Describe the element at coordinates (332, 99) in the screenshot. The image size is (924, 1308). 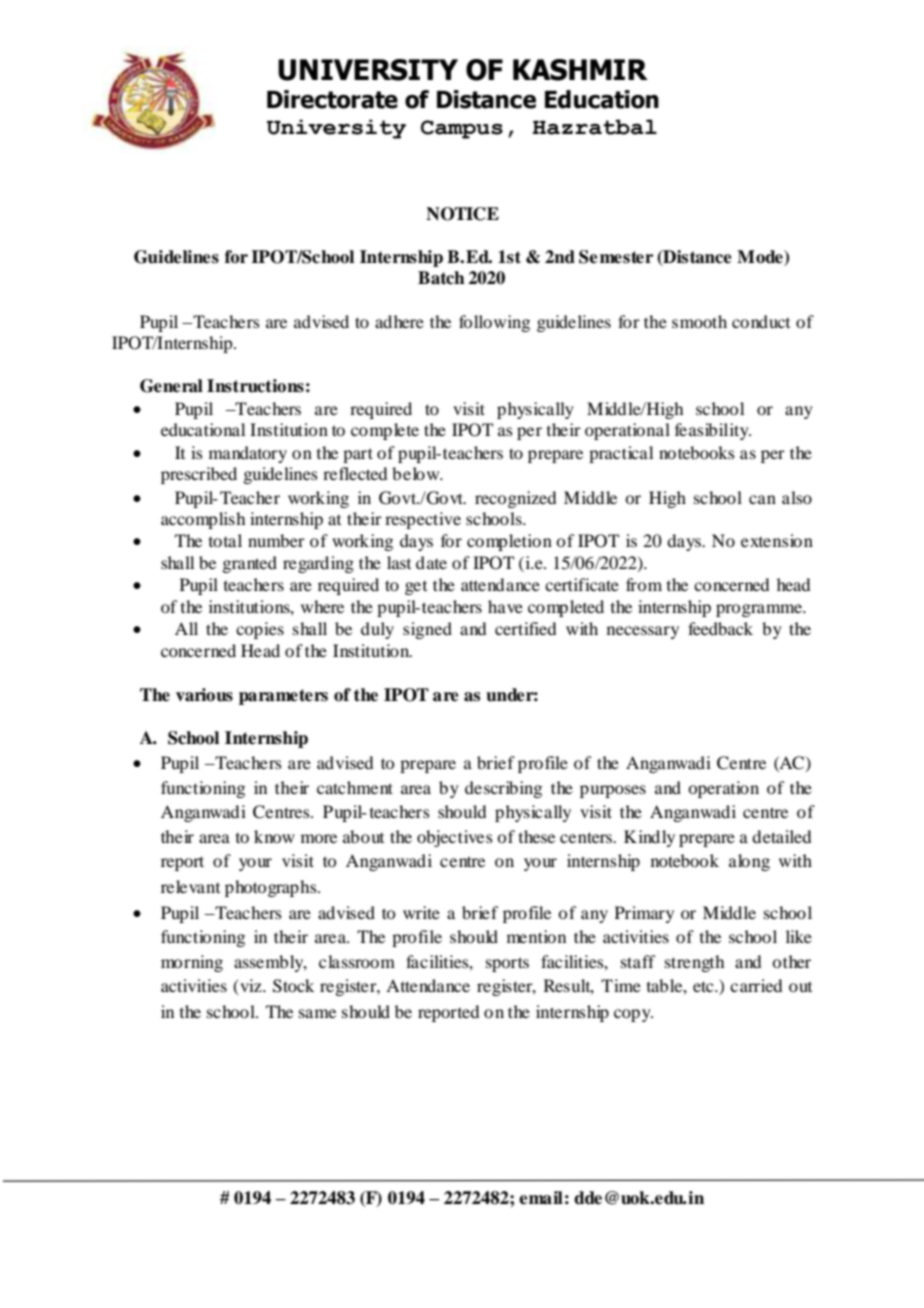
I see `Directorate` at that location.
